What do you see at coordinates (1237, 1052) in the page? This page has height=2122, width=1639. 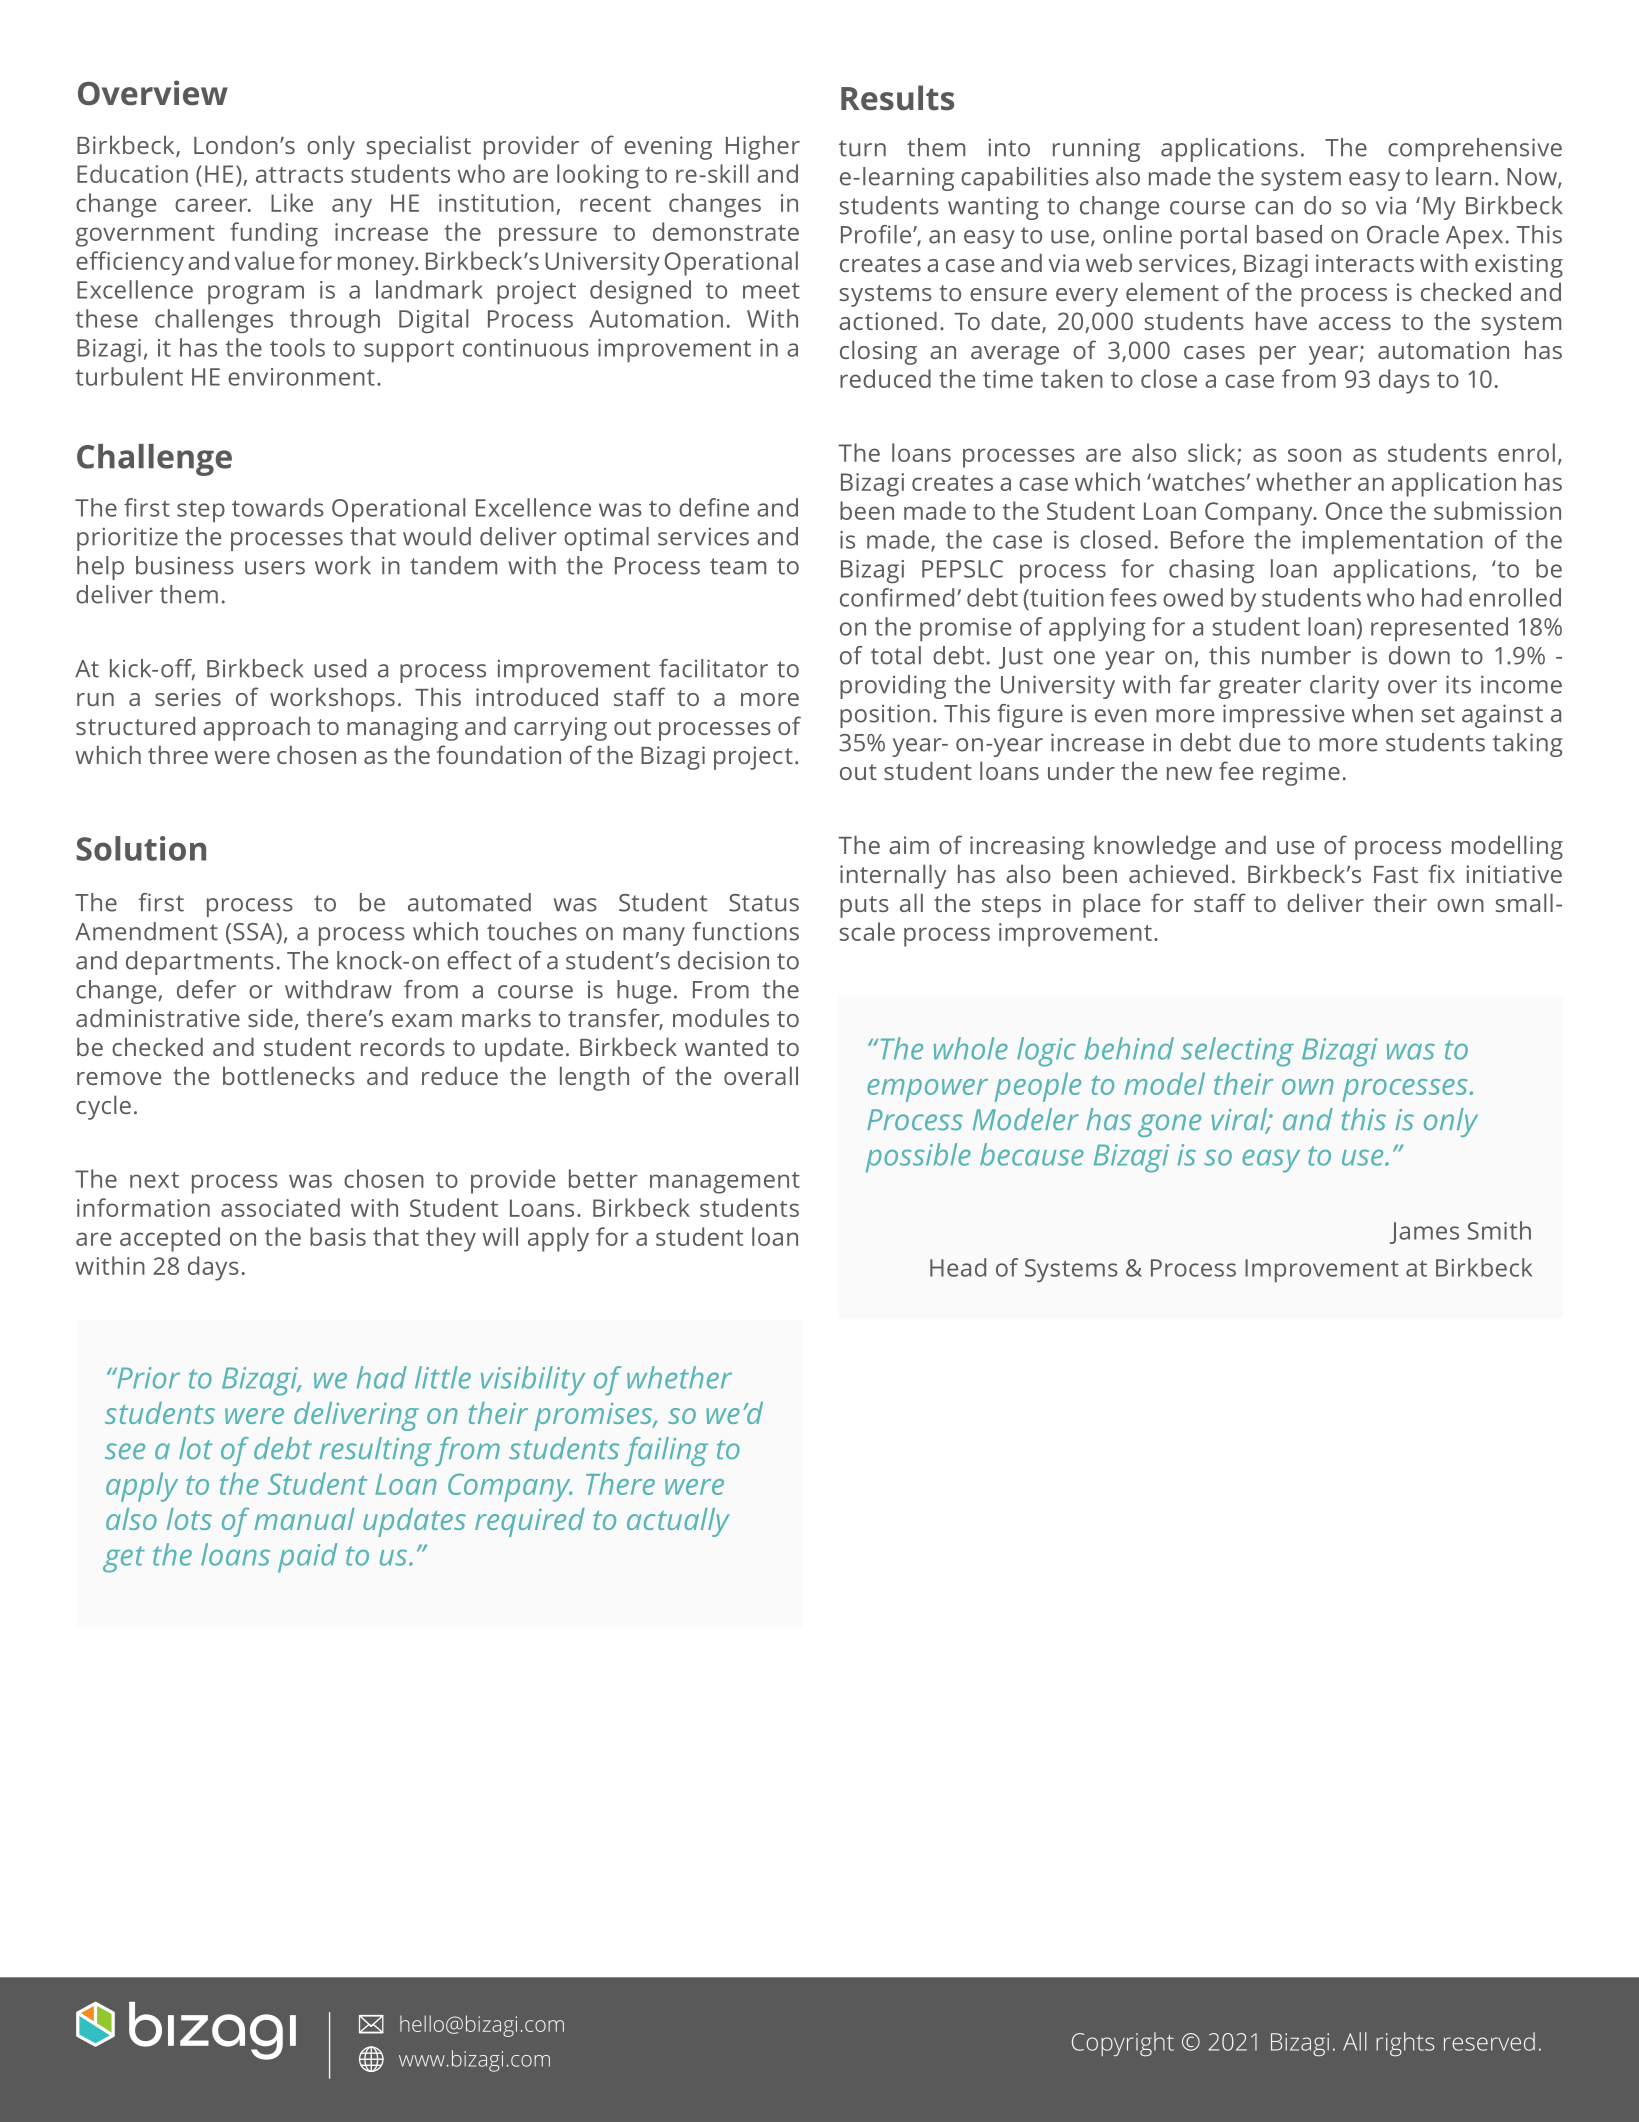 I see `selecting` at bounding box center [1237, 1052].
